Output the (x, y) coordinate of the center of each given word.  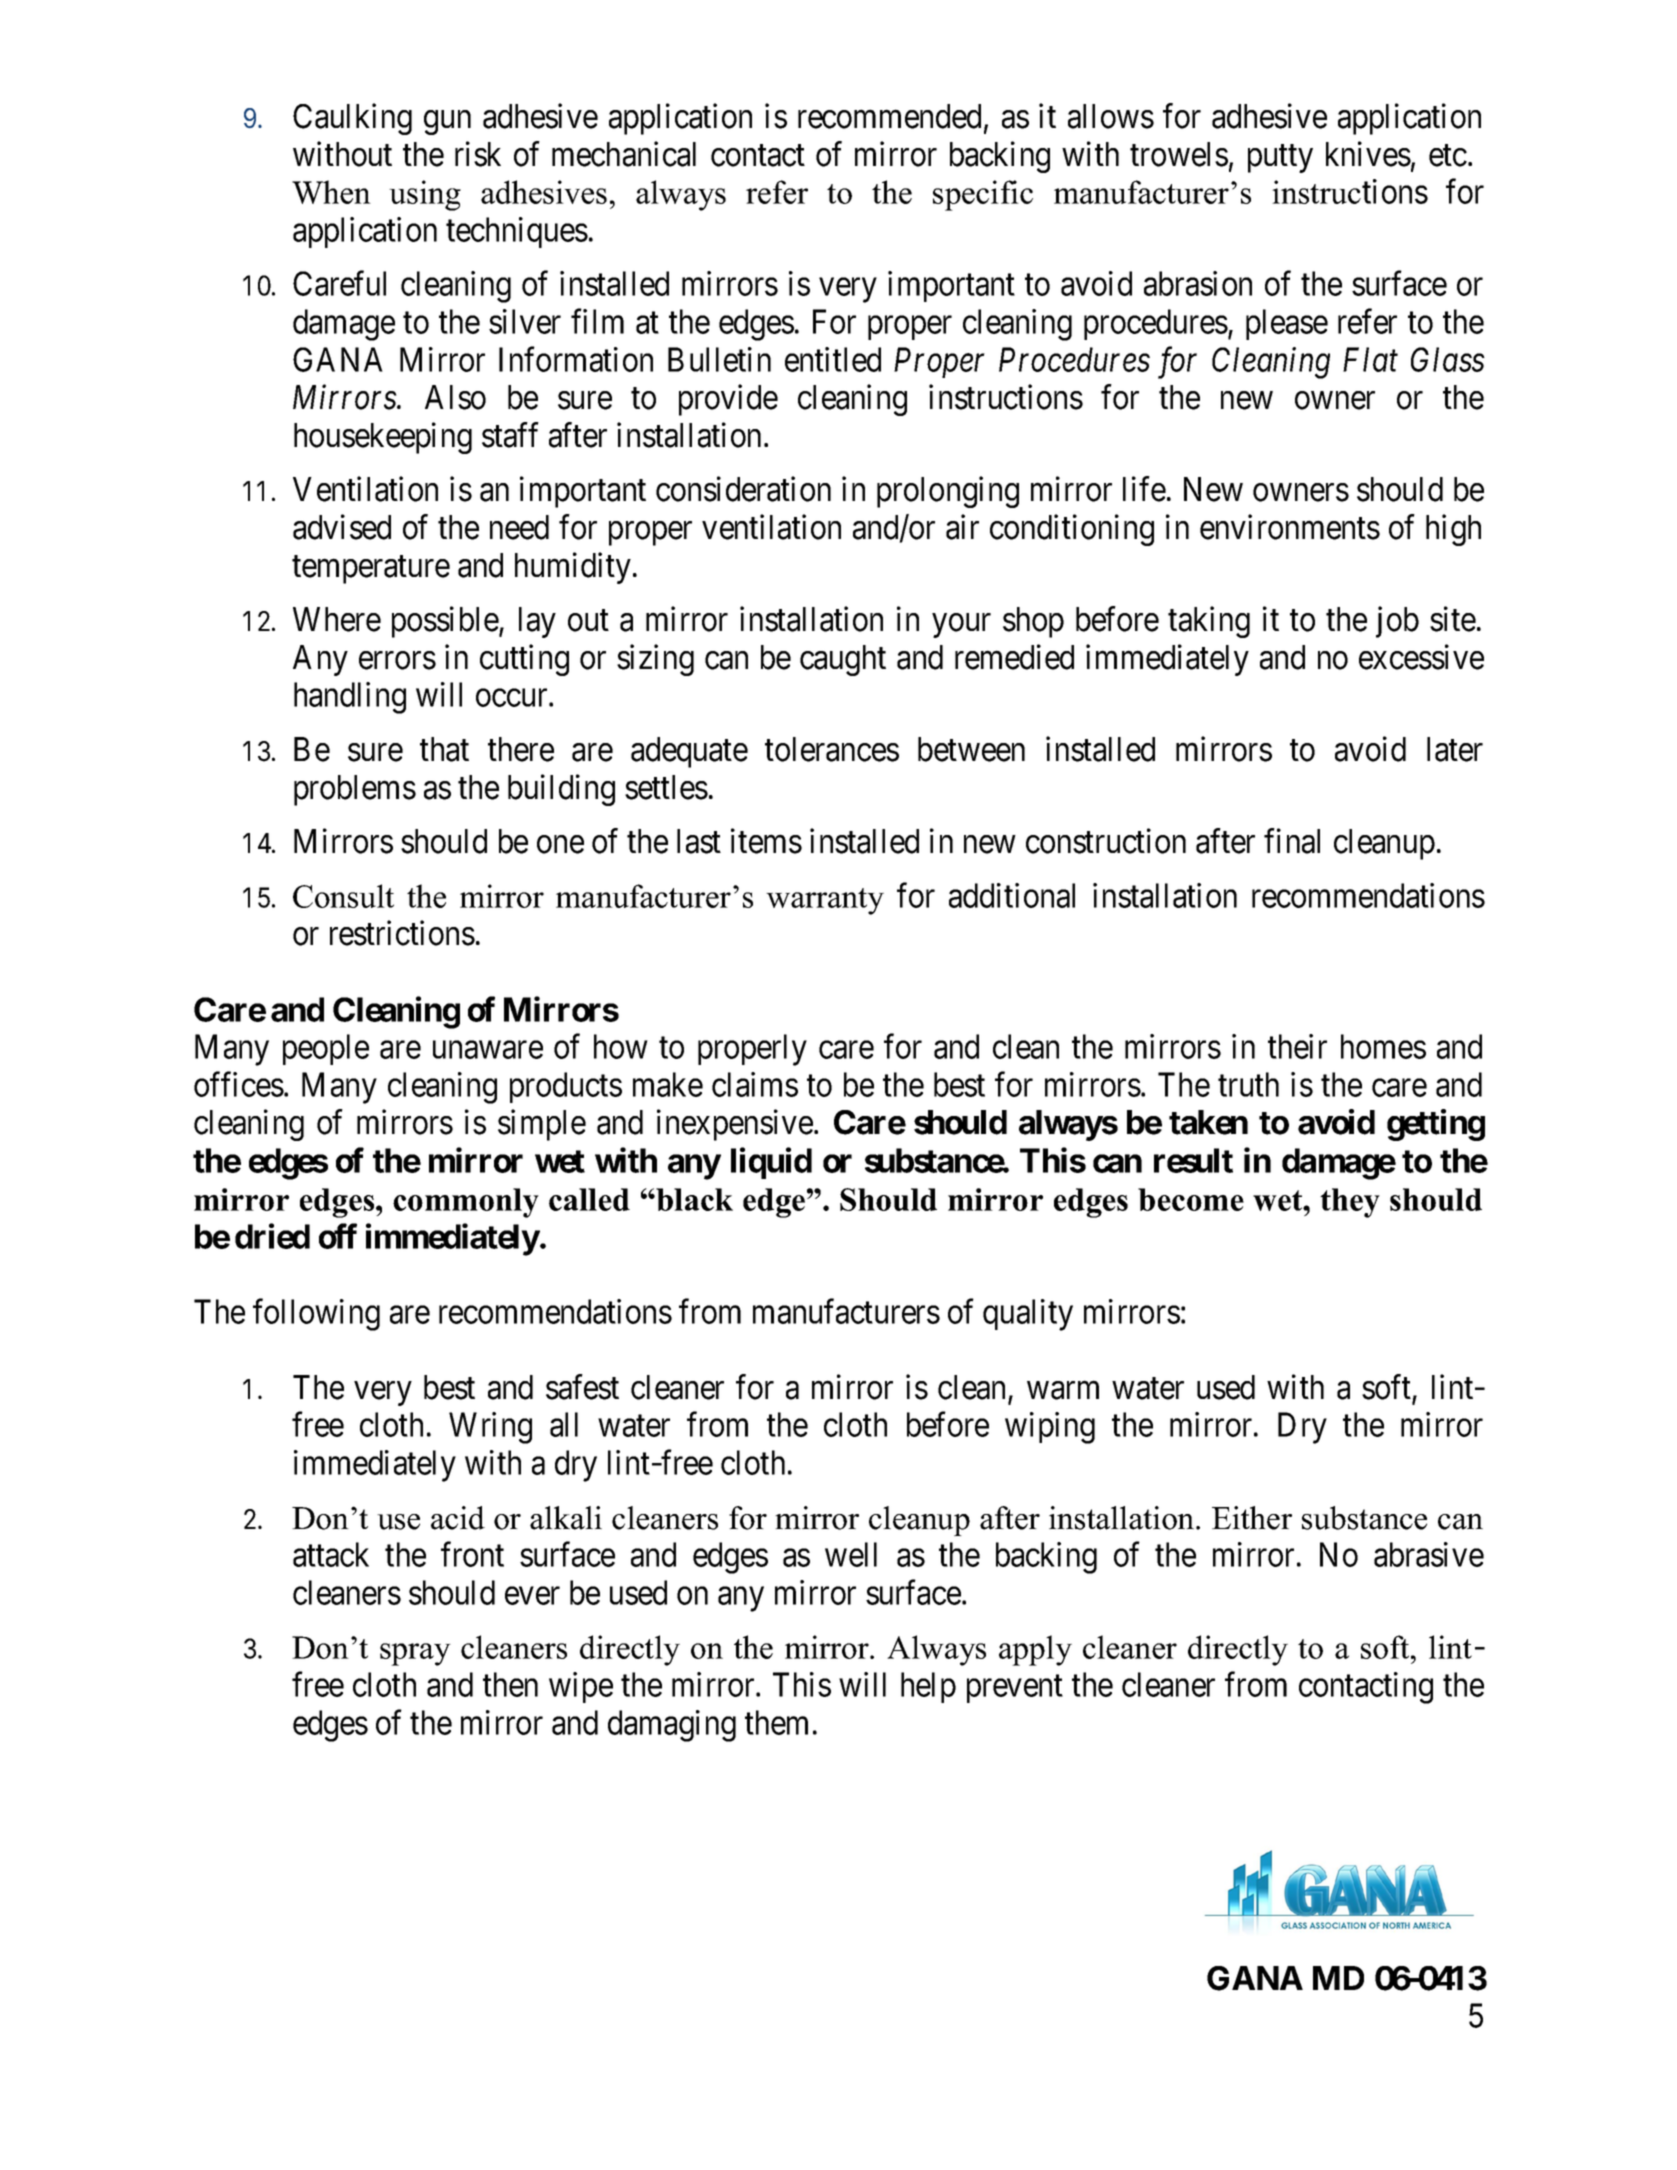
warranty (825, 901)
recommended (889, 116)
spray (415, 1654)
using (425, 195)
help (928, 1687)
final (1292, 841)
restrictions (402, 933)
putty (1280, 159)
